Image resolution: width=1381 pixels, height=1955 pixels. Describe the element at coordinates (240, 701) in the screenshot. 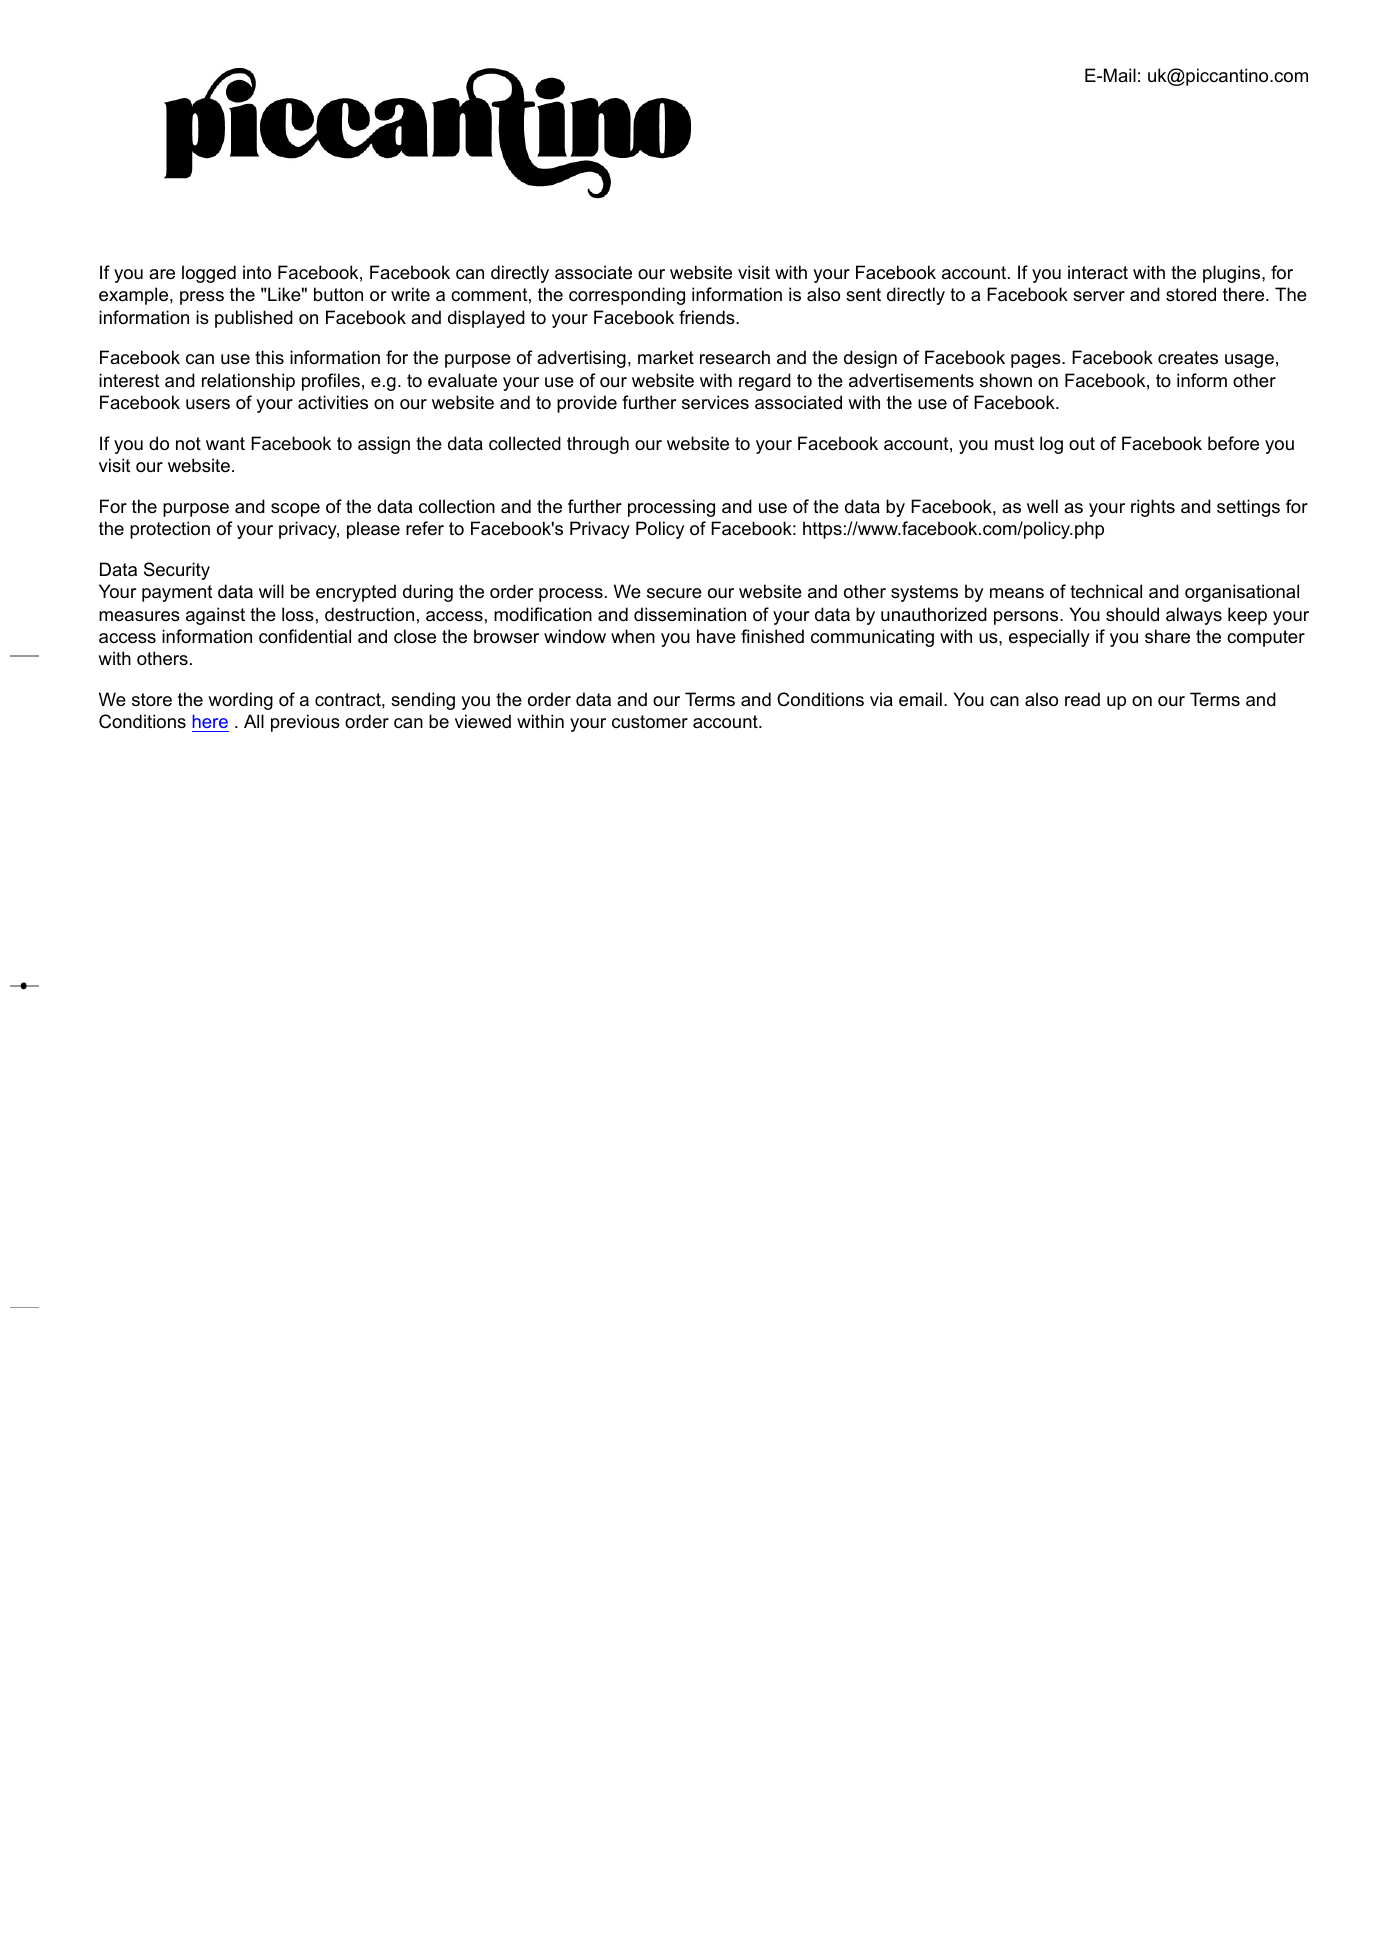

I see `wording` at that location.
